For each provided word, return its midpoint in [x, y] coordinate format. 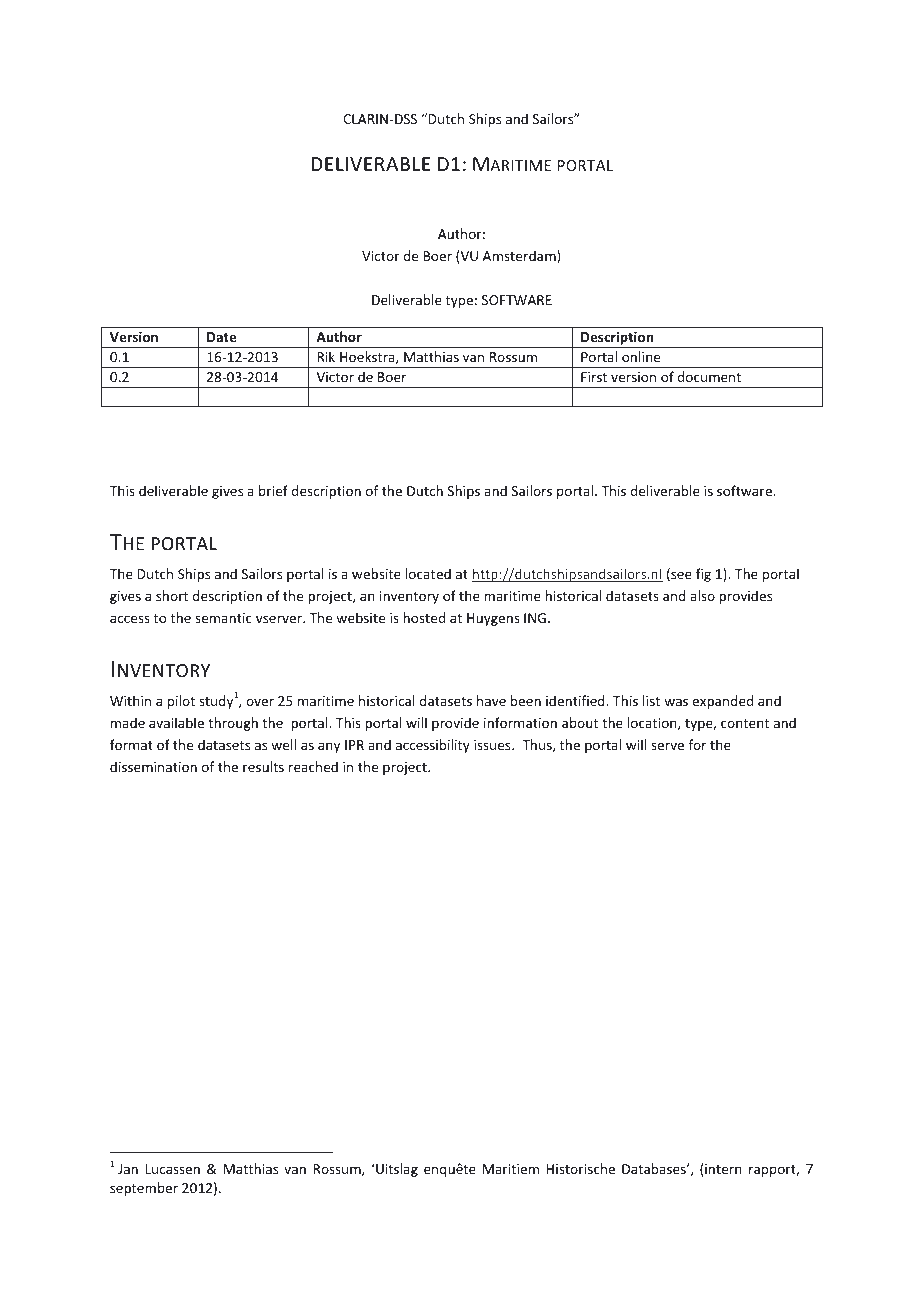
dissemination [153, 766]
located [428, 573]
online [641, 356]
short [172, 595]
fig [703, 575]
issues [493, 745]
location [653, 723]
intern [723, 1169]
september [144, 1189]
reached [313, 766]
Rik [326, 356]
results [263, 766]
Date [221, 337]
